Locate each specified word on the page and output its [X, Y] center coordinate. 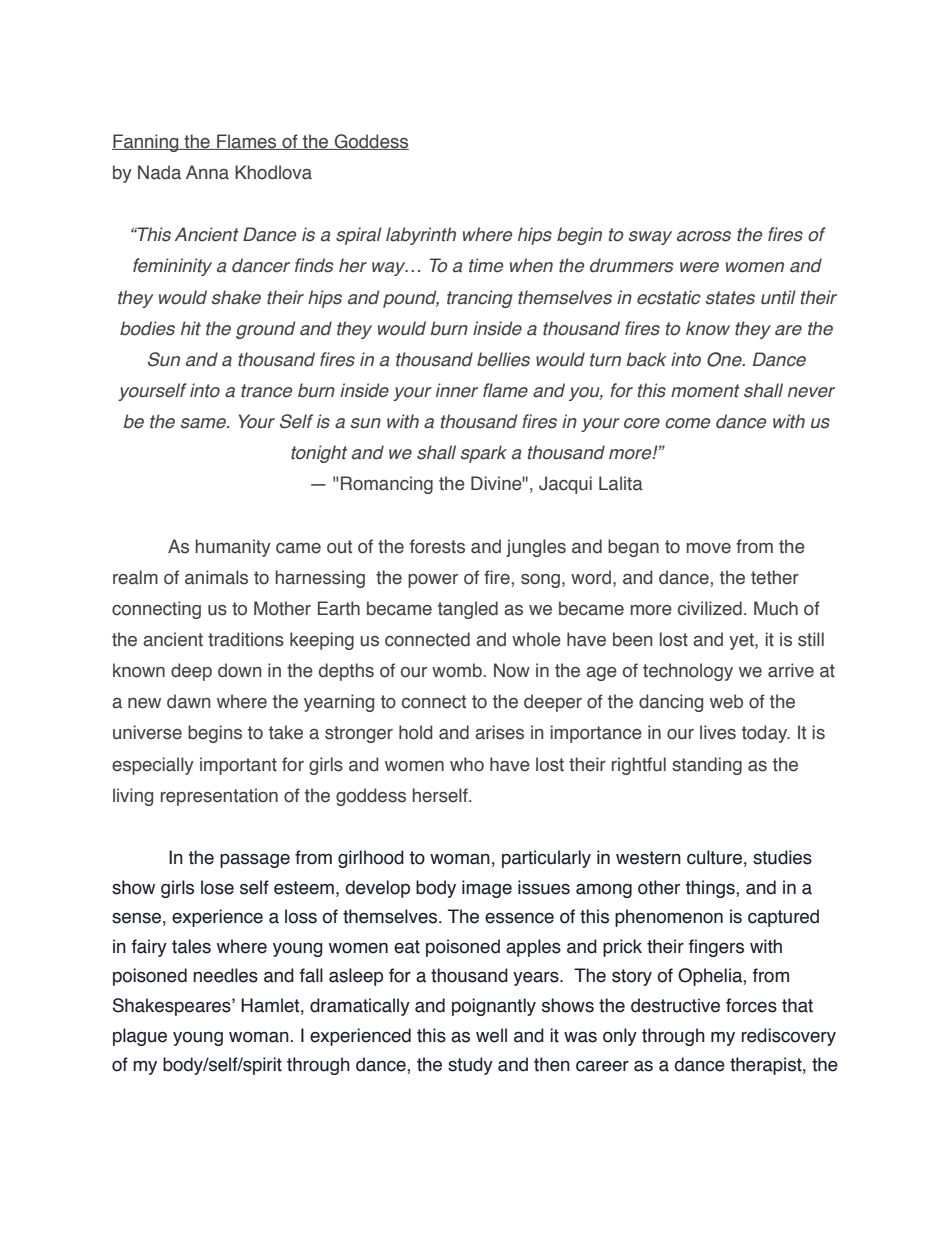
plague [140, 1037]
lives [718, 732]
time [486, 265]
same [204, 423]
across [704, 236]
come [687, 423]
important [238, 766]
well [491, 1035]
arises [499, 732]
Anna [207, 172]
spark [484, 454]
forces [751, 1005]
